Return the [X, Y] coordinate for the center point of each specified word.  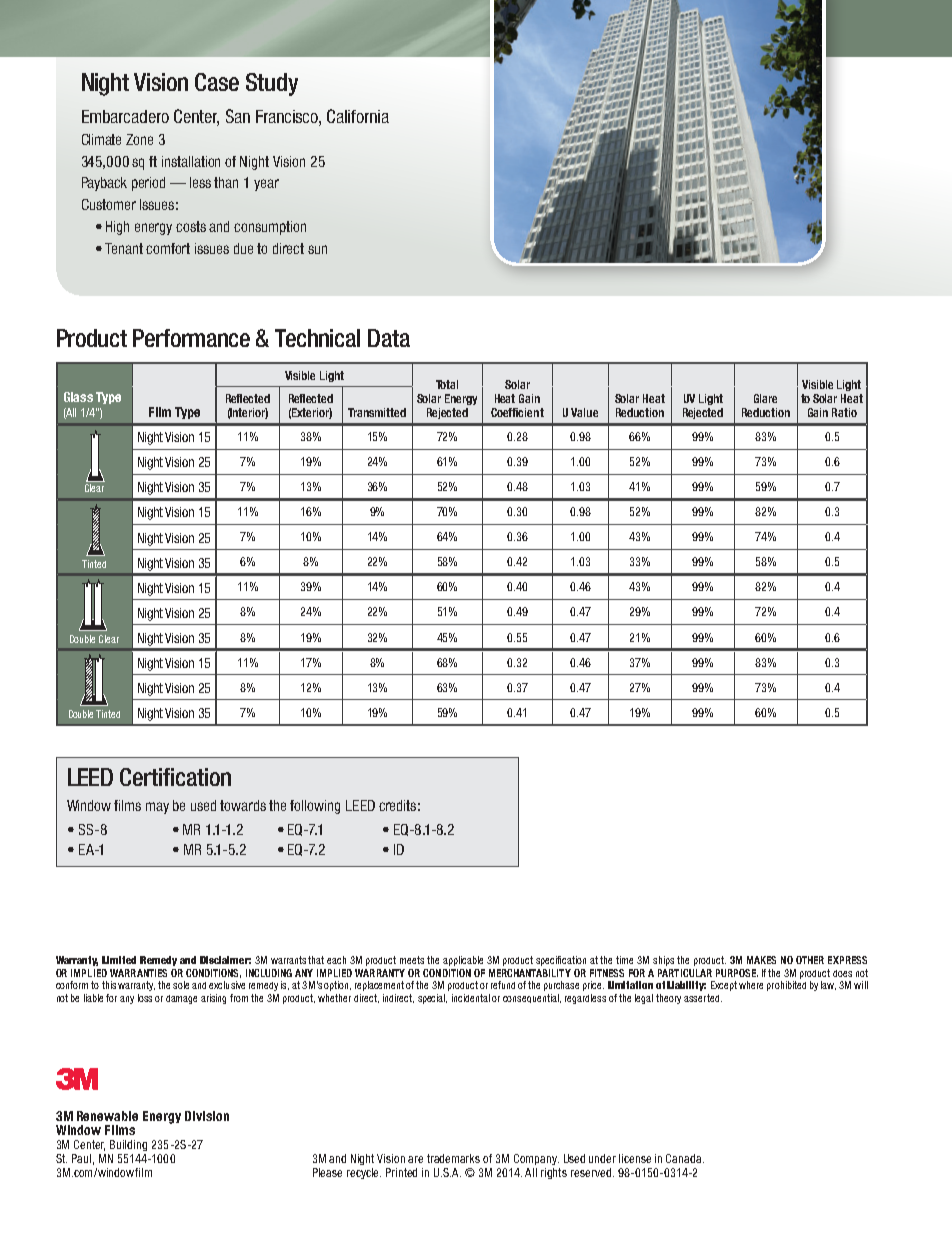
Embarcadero [125, 116]
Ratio [844, 412]
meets [412, 960]
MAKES [761, 960]
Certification [175, 777]
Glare [765, 398]
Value [584, 412]
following [315, 807]
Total [447, 384]
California [358, 116]
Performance [191, 338]
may [157, 808]
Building [128, 1145]
